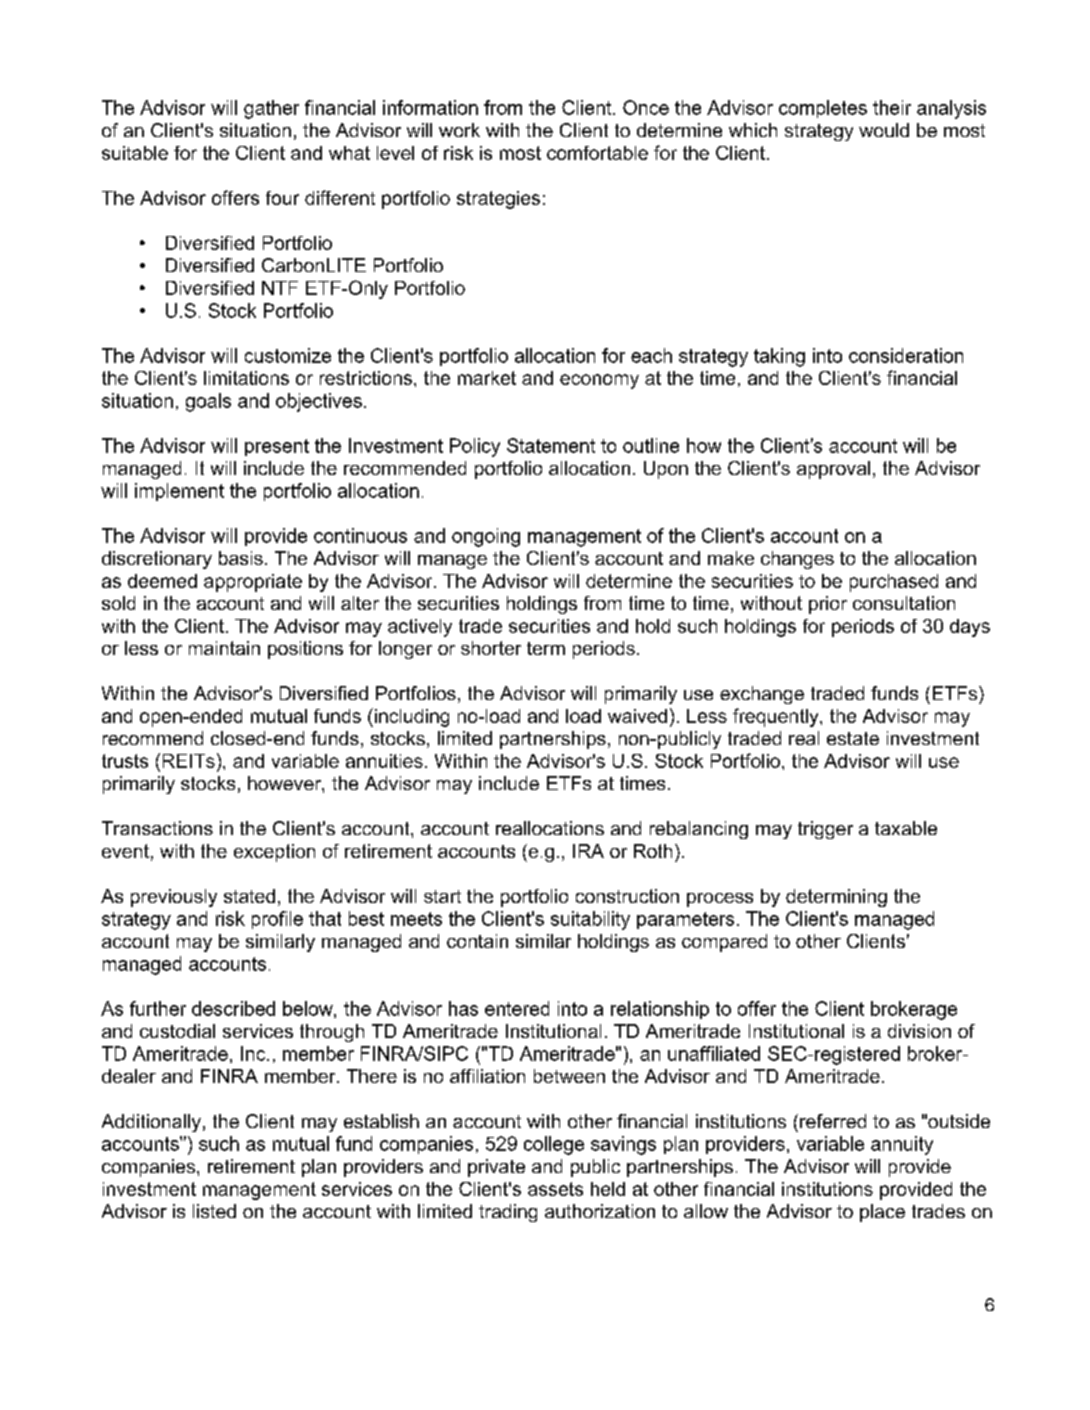 The width and height of the screenshot is (1090, 1410). I want to click on assets, so click(555, 1189).
